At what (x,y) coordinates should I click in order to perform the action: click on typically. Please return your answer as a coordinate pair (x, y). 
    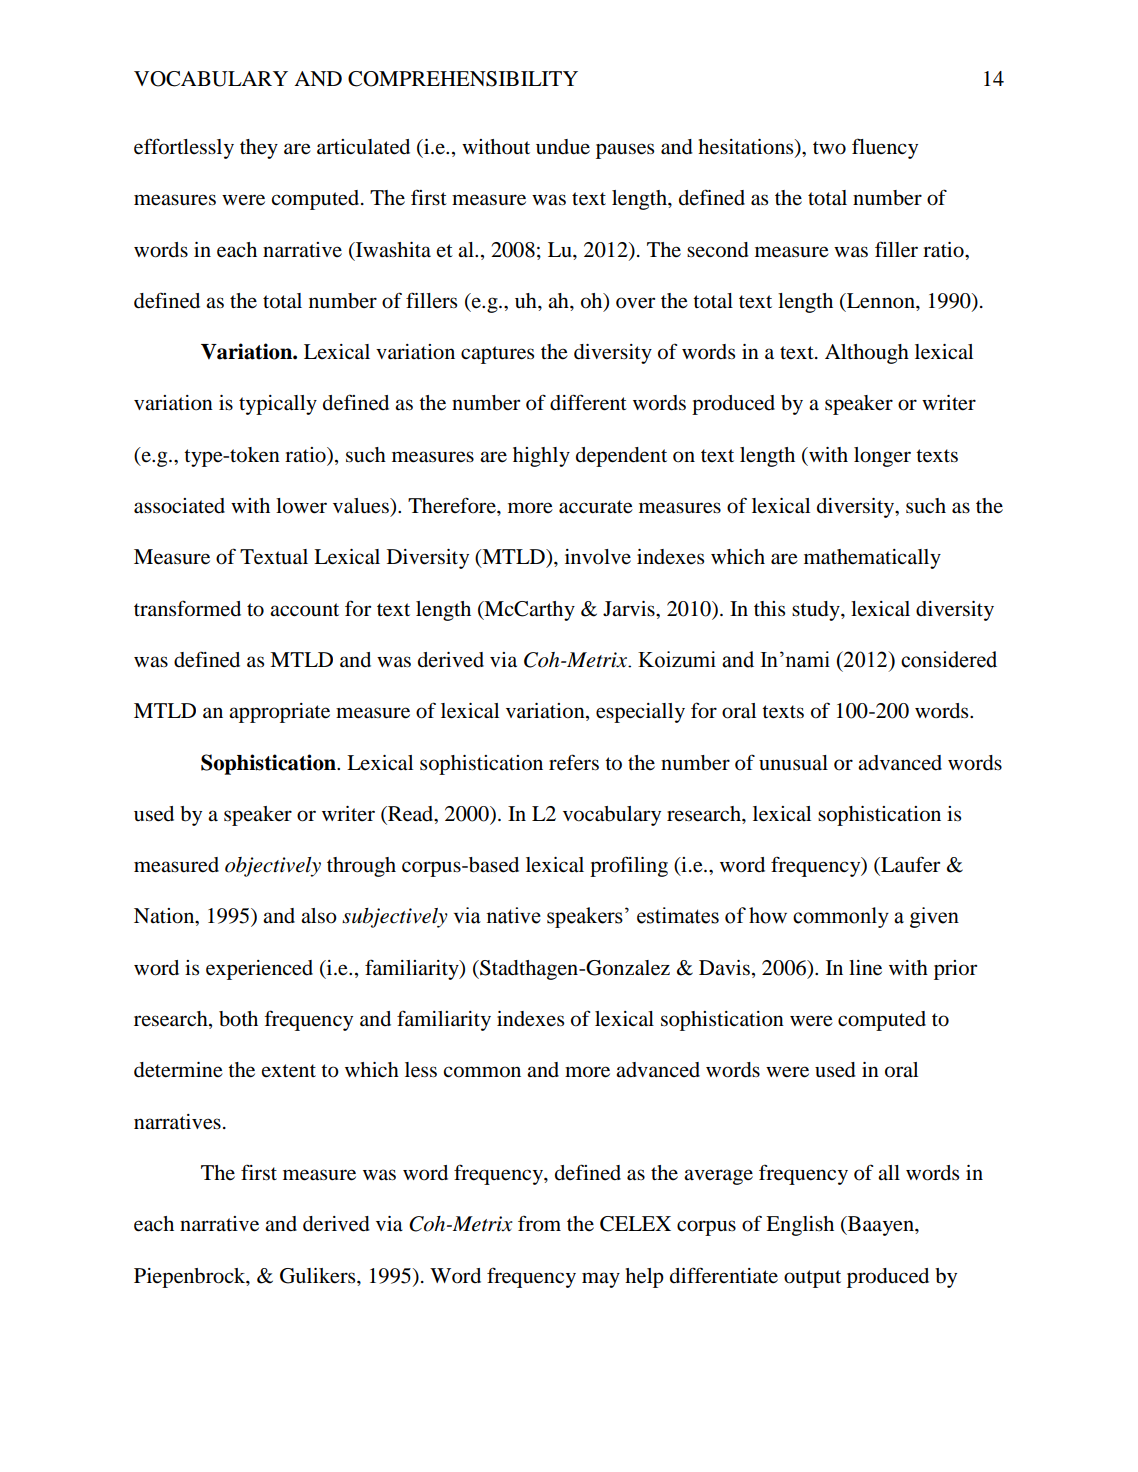
    Looking at the image, I should click on (278, 405).
